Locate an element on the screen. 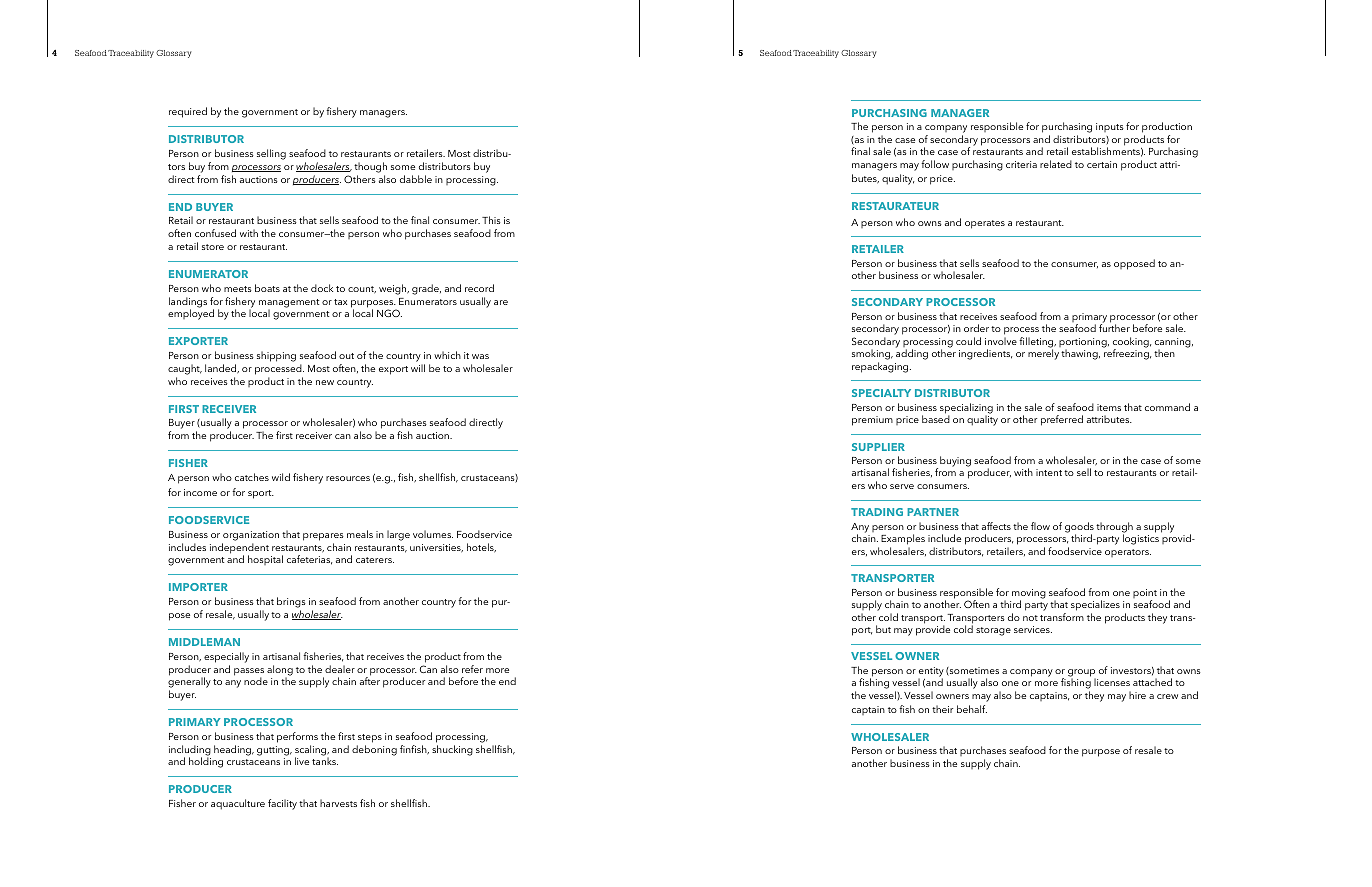  intent is located at coordinates (1049, 472).
